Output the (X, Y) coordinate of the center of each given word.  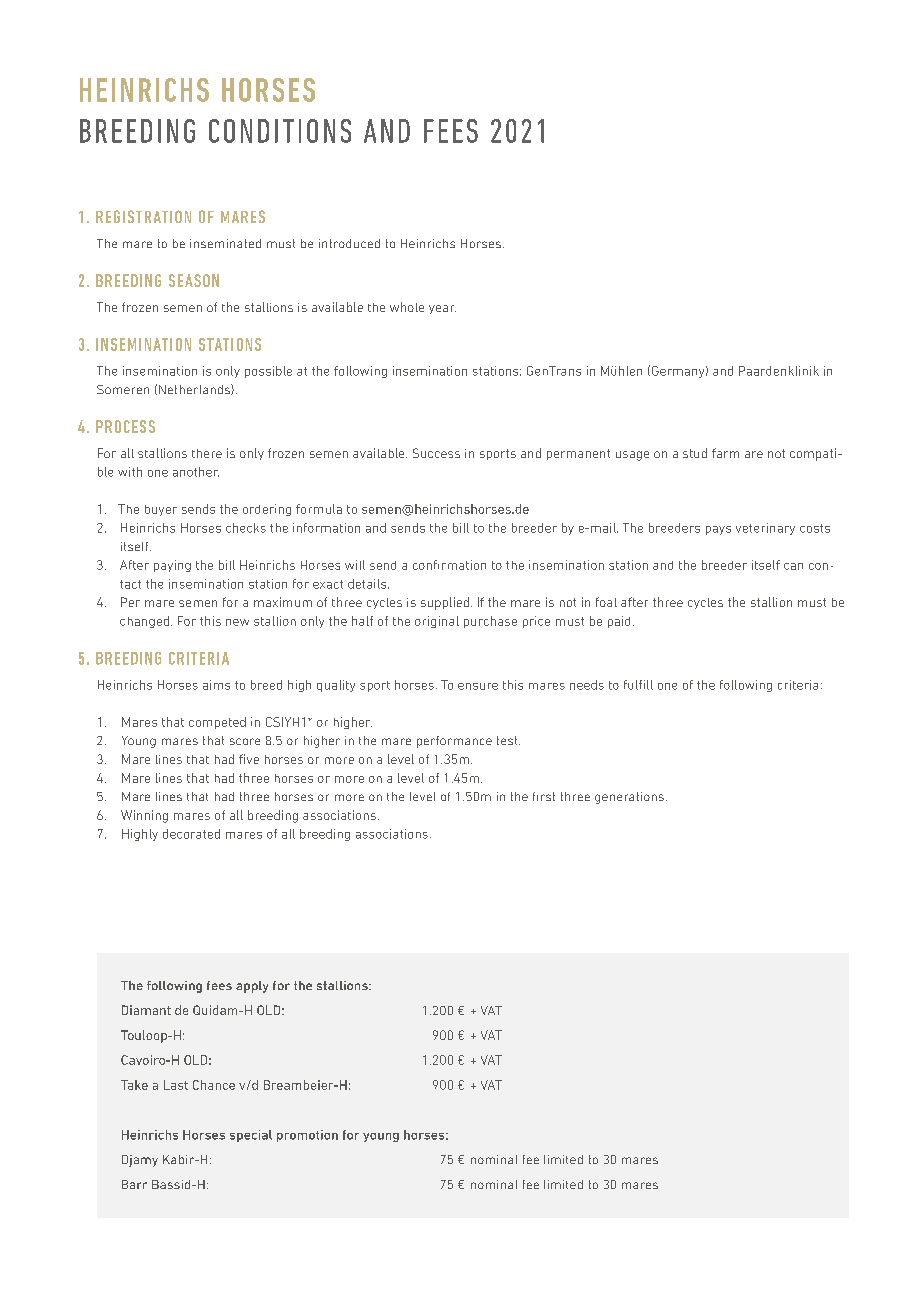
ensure (478, 686)
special (251, 1136)
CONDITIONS (280, 131)
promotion (307, 1136)
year (442, 309)
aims (216, 685)
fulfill (638, 685)
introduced (349, 243)
